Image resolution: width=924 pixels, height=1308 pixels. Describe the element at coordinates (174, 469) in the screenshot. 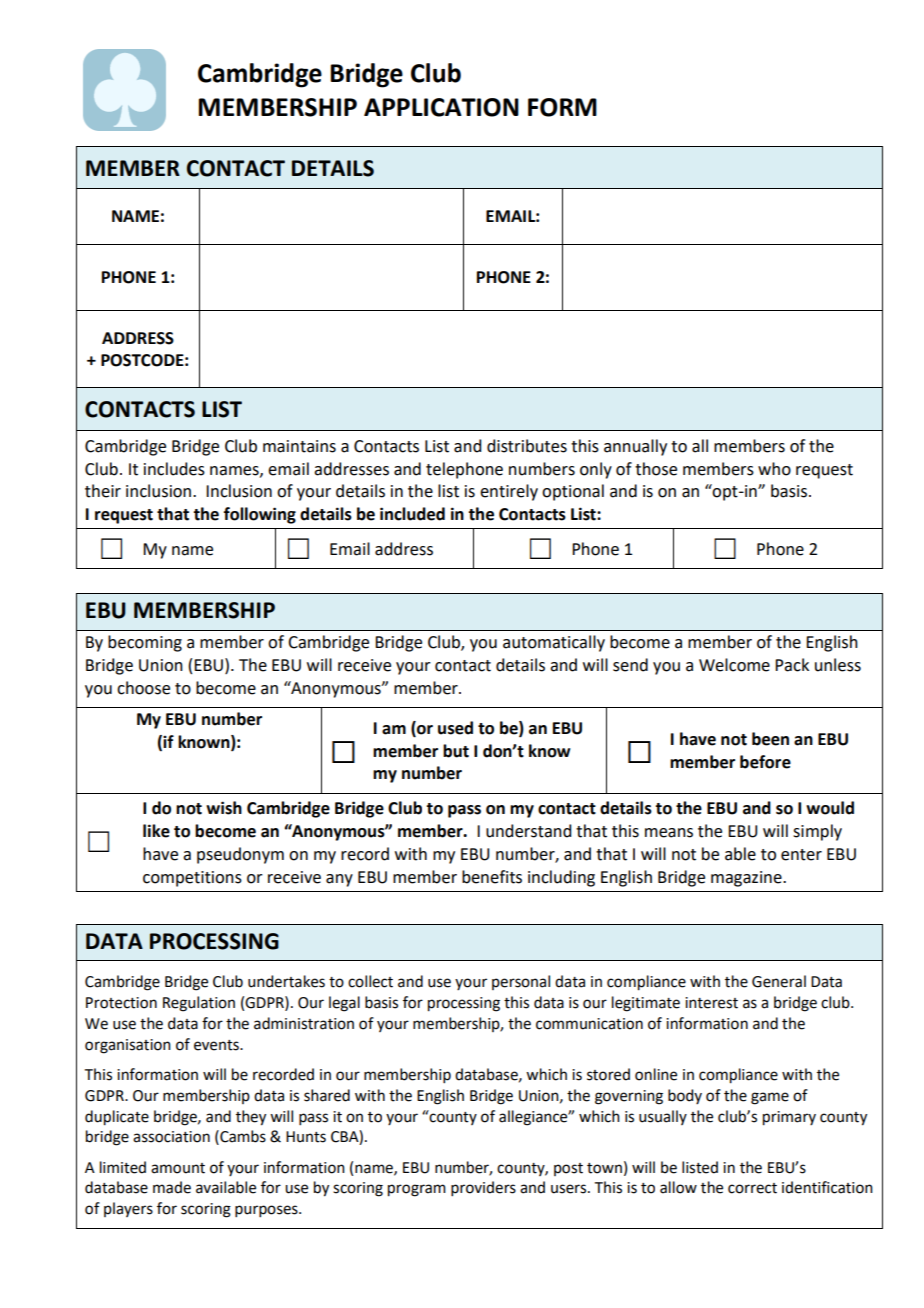

I see `includes` at that location.
